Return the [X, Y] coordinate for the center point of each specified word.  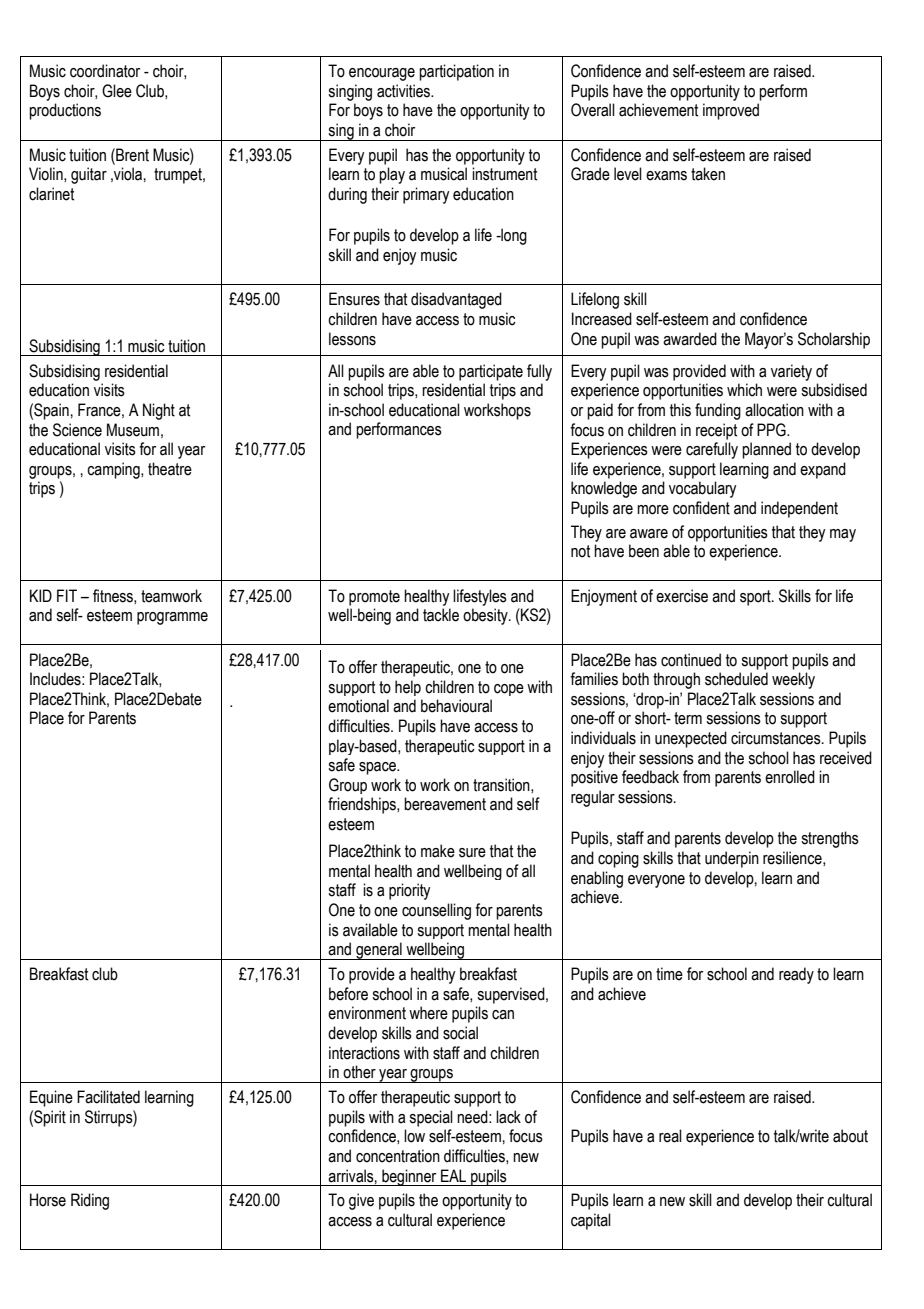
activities [405, 91]
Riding [90, 1201]
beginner [409, 1177]
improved [731, 111]
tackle [441, 615]
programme [172, 618]
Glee [117, 91]
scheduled [736, 679]
